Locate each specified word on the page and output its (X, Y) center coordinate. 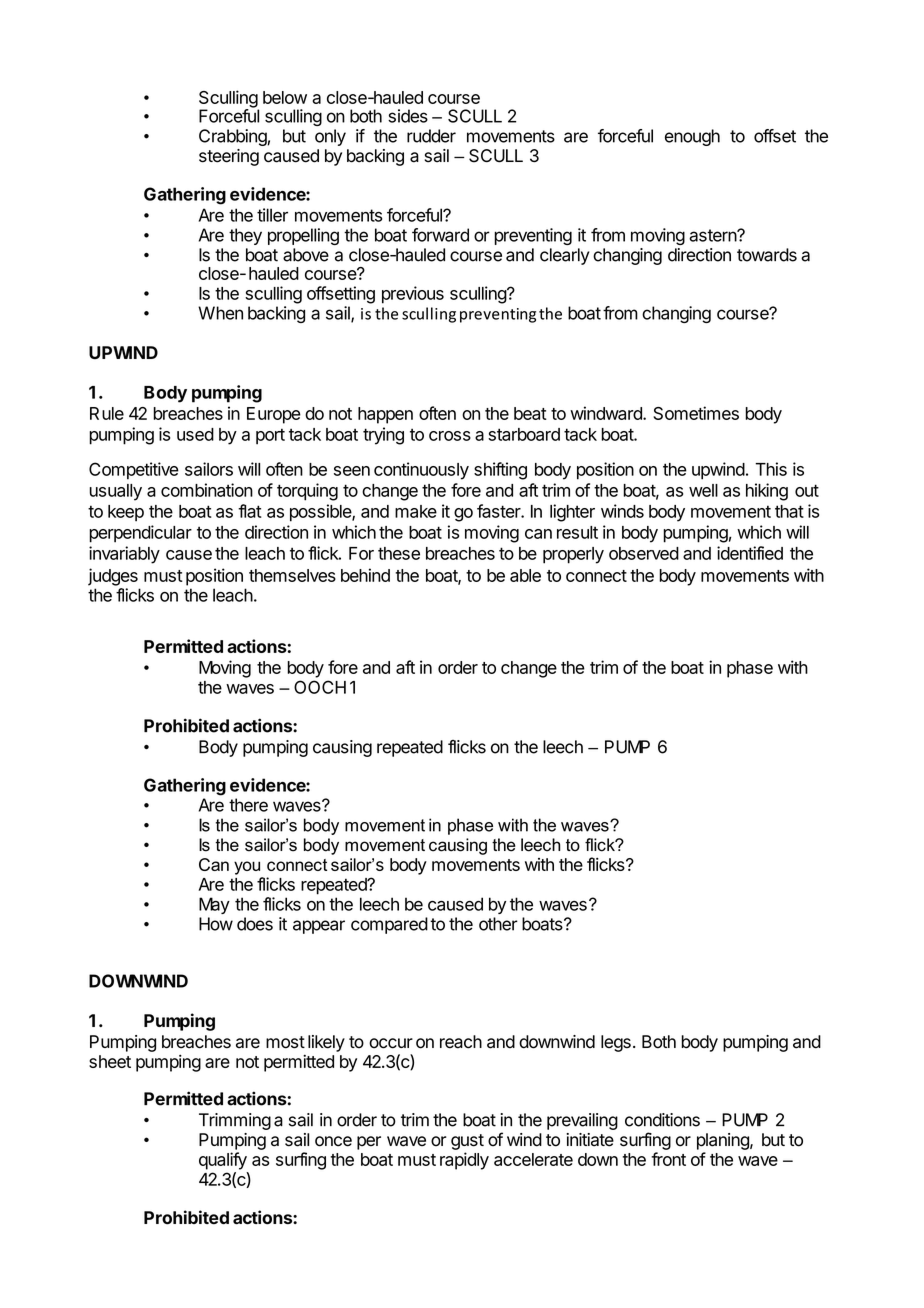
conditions (662, 1120)
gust (467, 1142)
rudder (431, 136)
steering (229, 157)
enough (692, 137)
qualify (223, 1161)
